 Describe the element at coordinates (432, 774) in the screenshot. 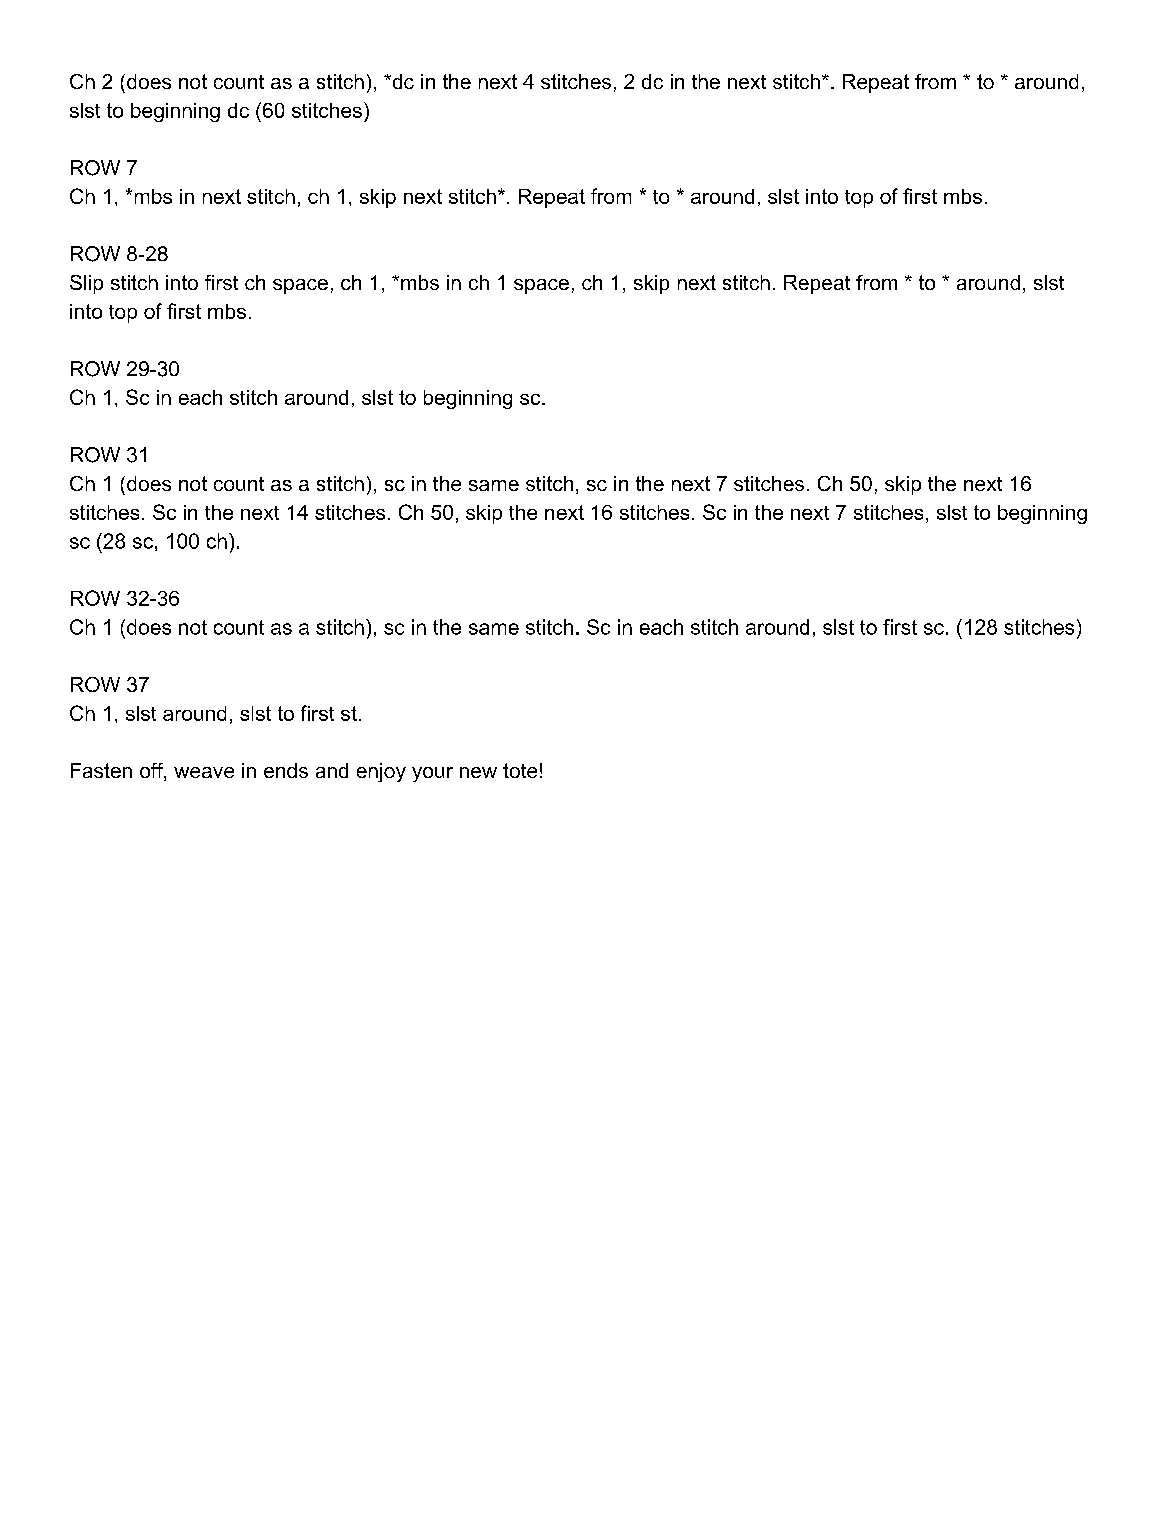

I see `your` at that location.
